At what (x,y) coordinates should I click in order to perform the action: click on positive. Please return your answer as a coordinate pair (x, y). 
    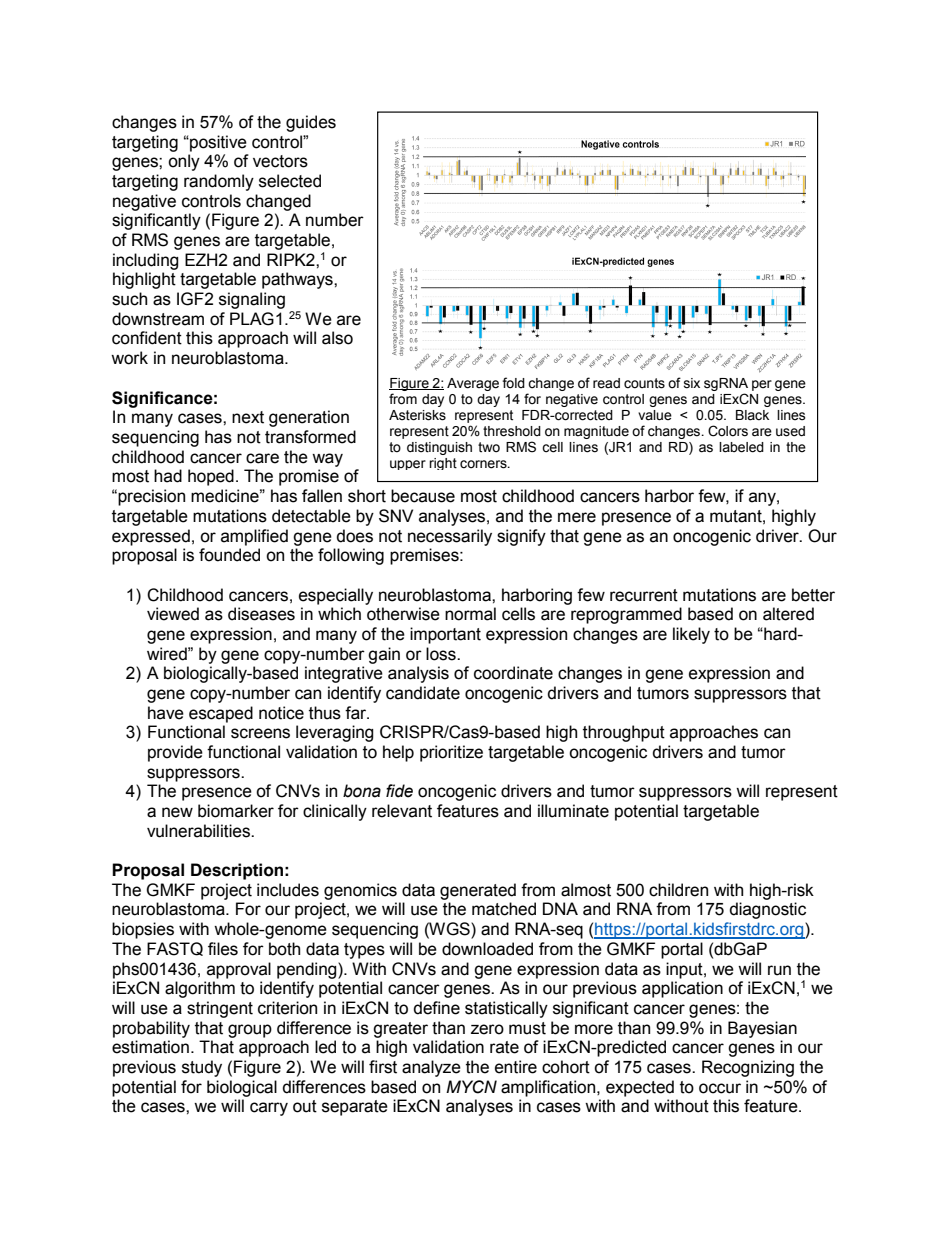
    Looking at the image, I should click on (217, 143).
